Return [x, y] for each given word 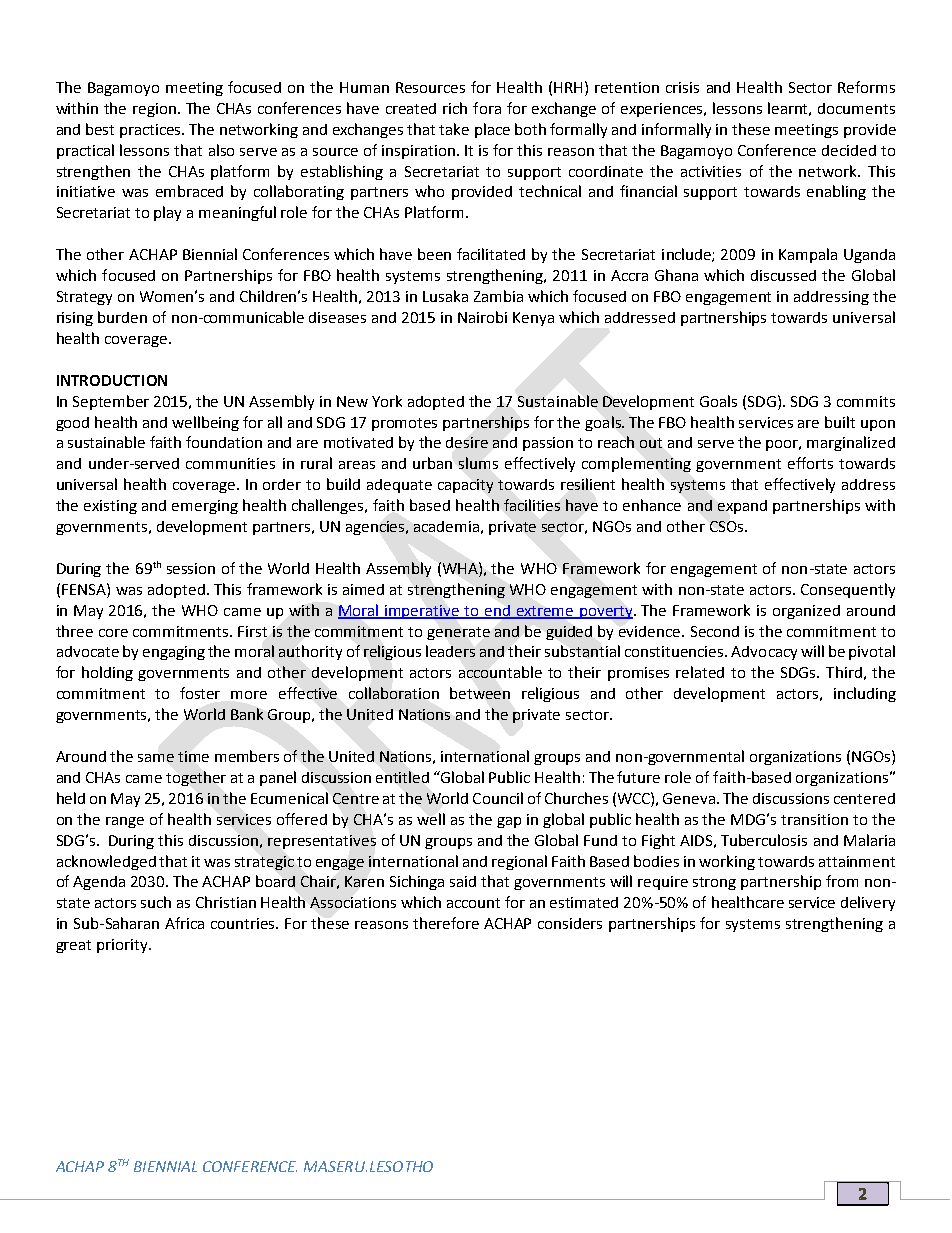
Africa [184, 923]
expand [742, 507]
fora [487, 108]
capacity [465, 486]
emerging [205, 507]
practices [152, 131]
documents [856, 108]
